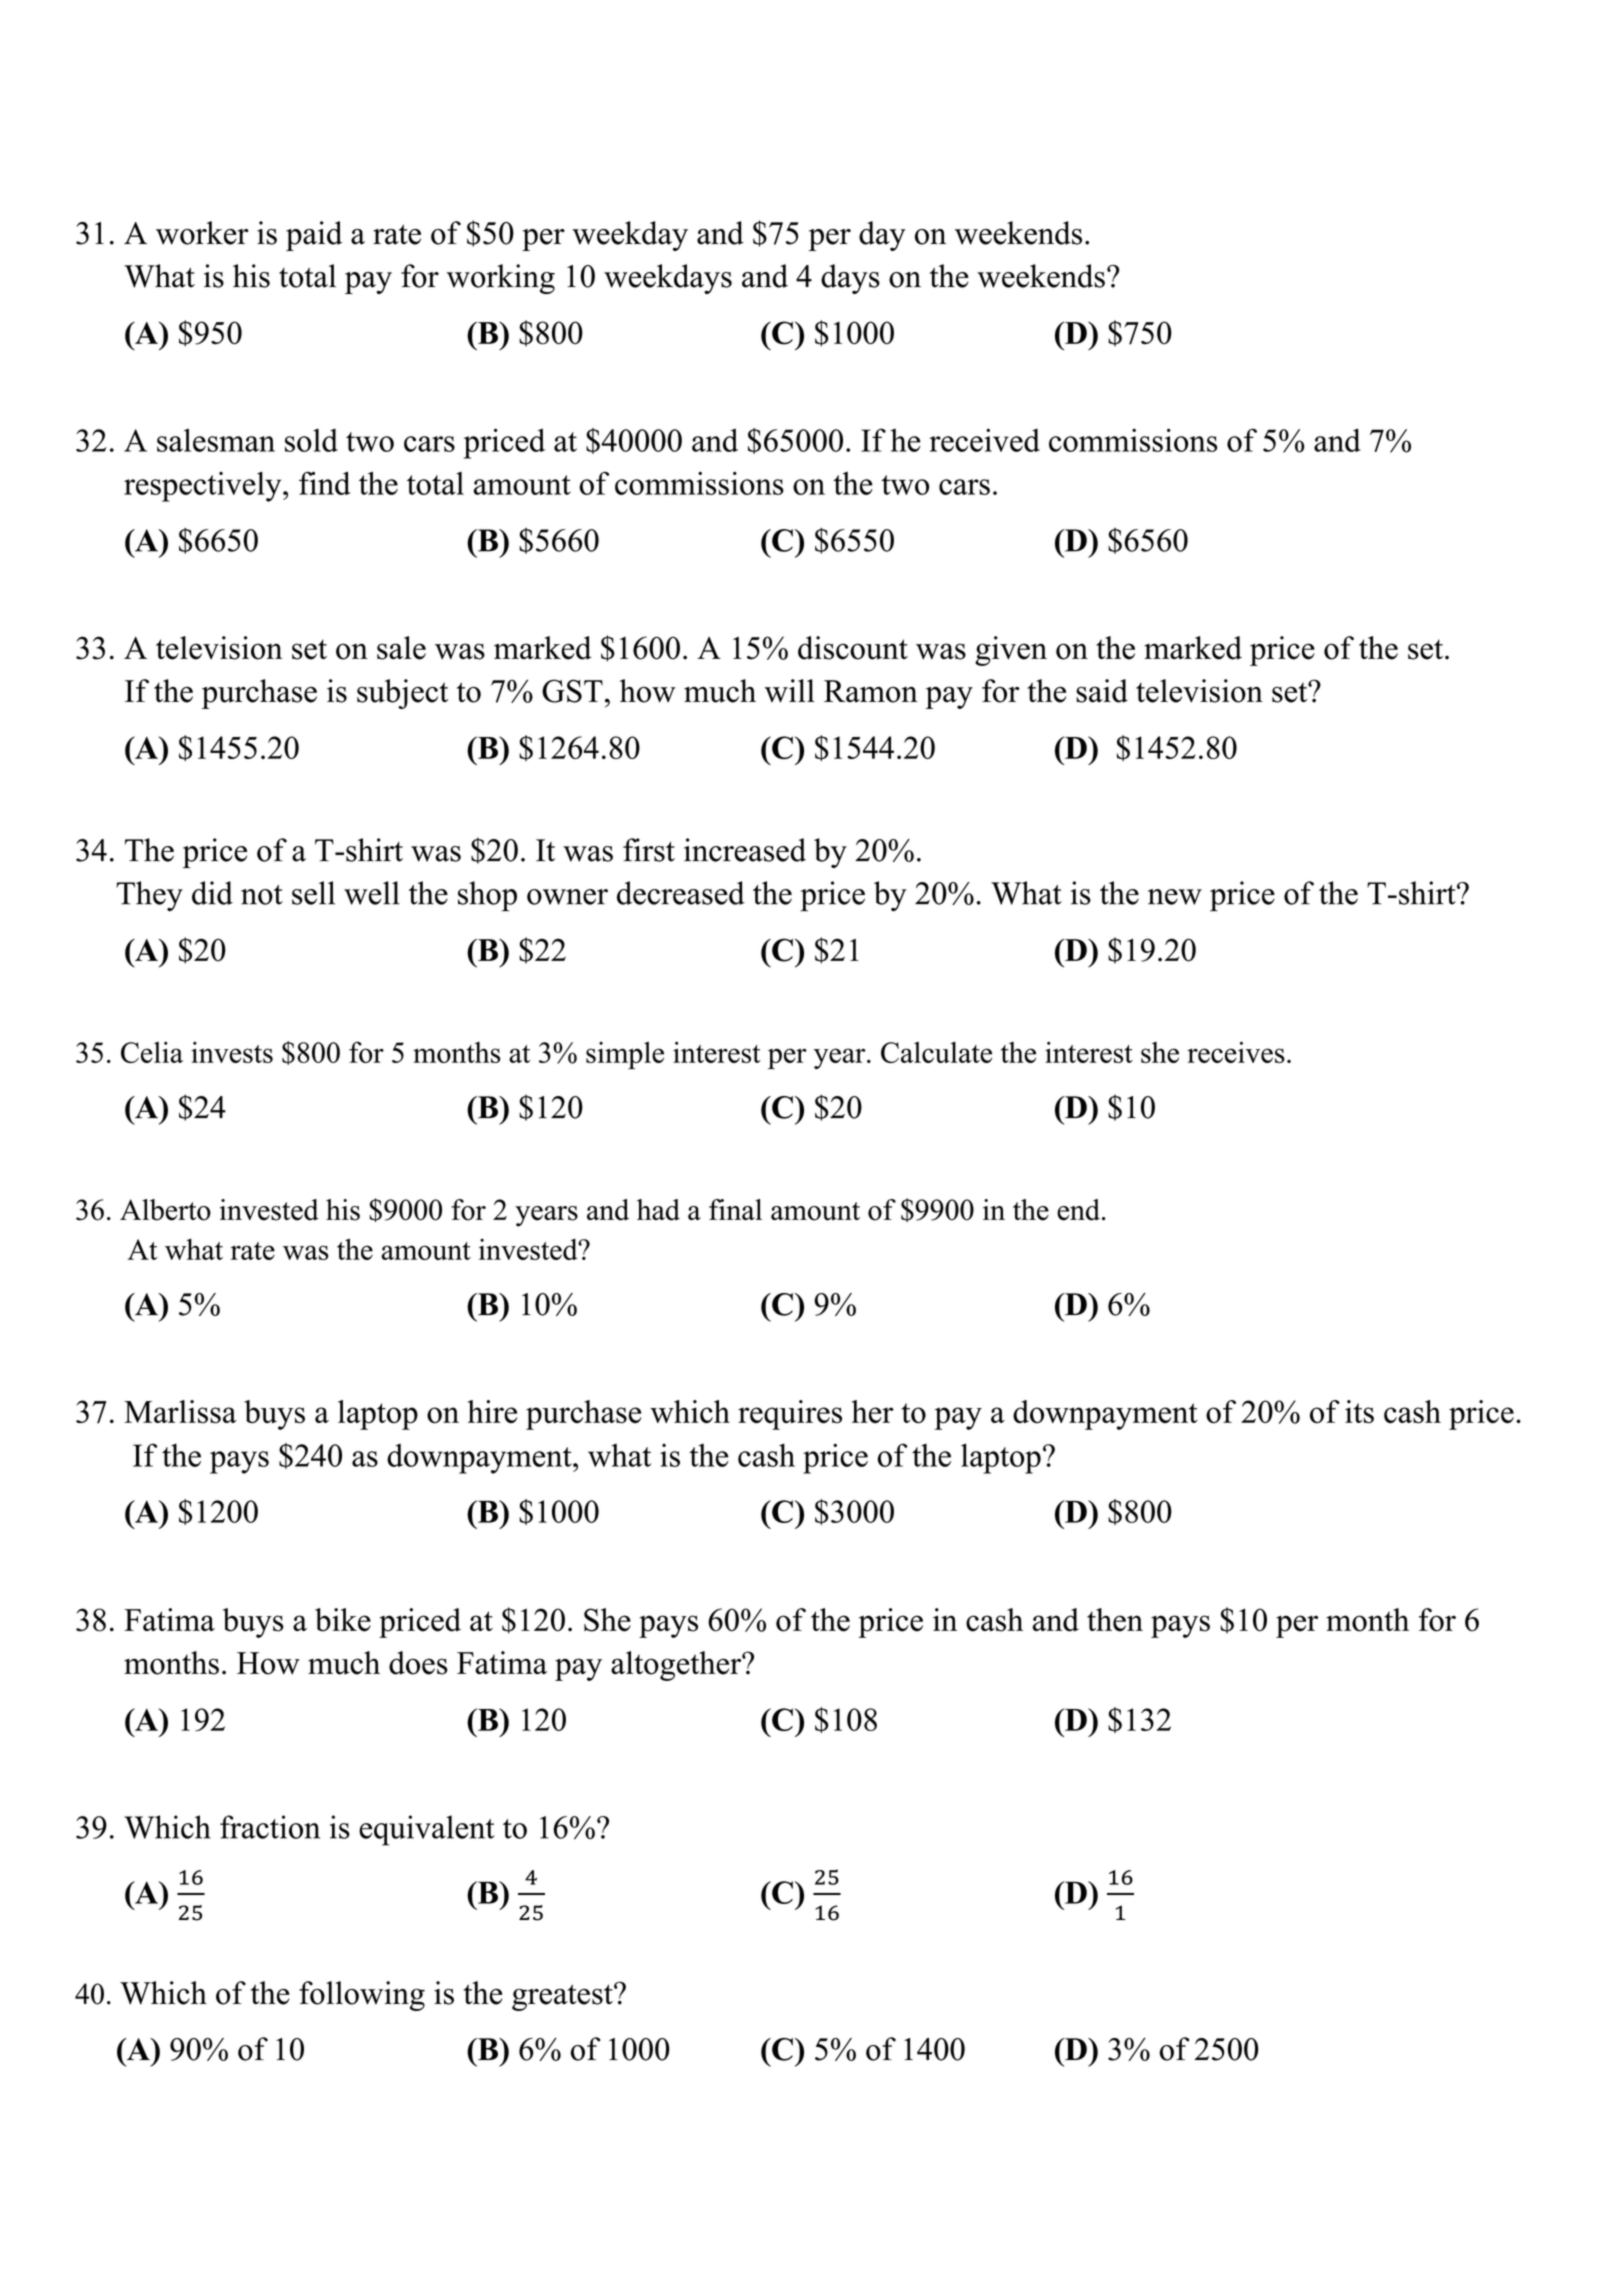 The height and width of the screenshot is (2288, 1618). I want to click on requires, so click(790, 1415).
